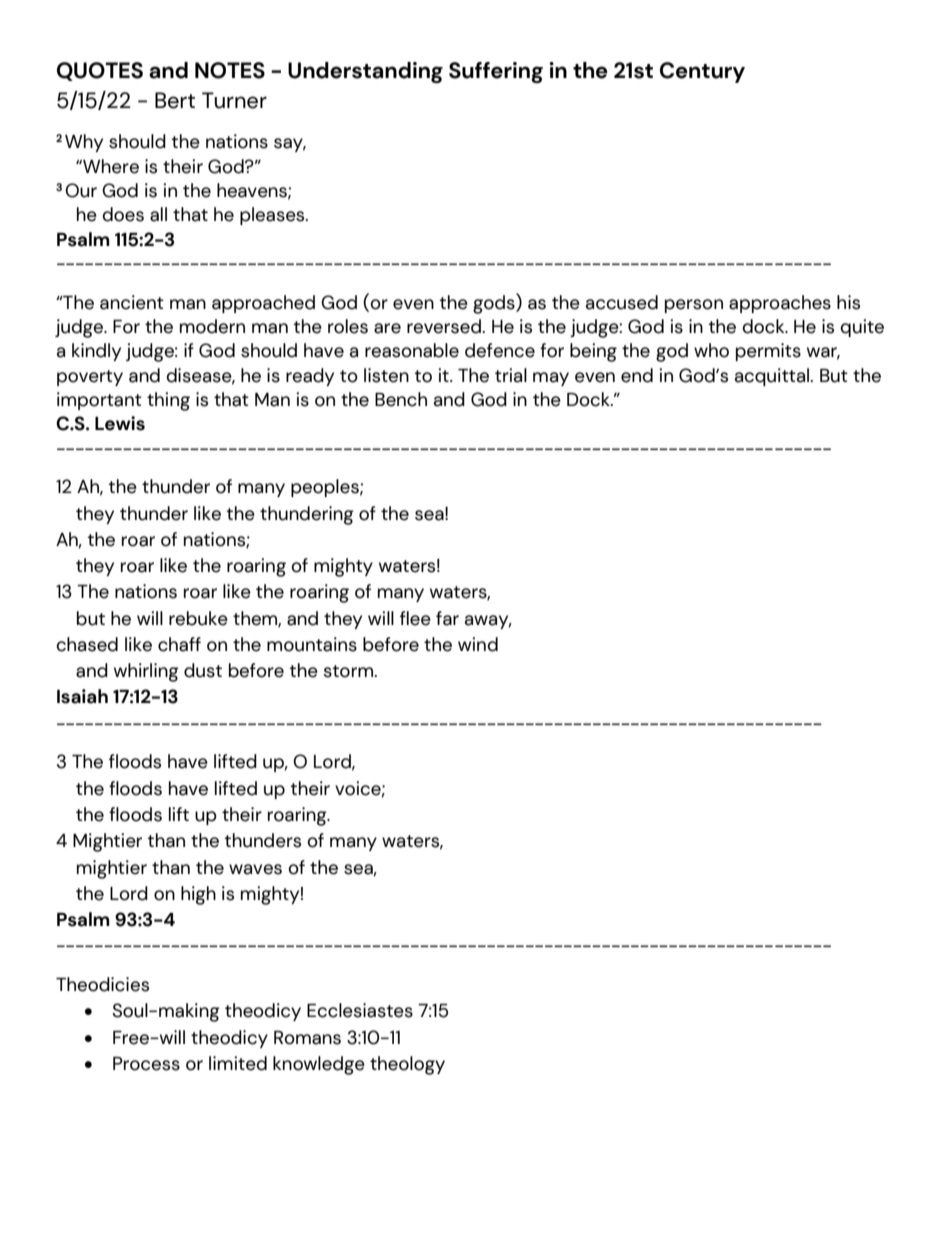 The width and height of the page is (952, 1233). Describe the element at coordinates (175, 100) in the page. I see `Bert` at that location.
